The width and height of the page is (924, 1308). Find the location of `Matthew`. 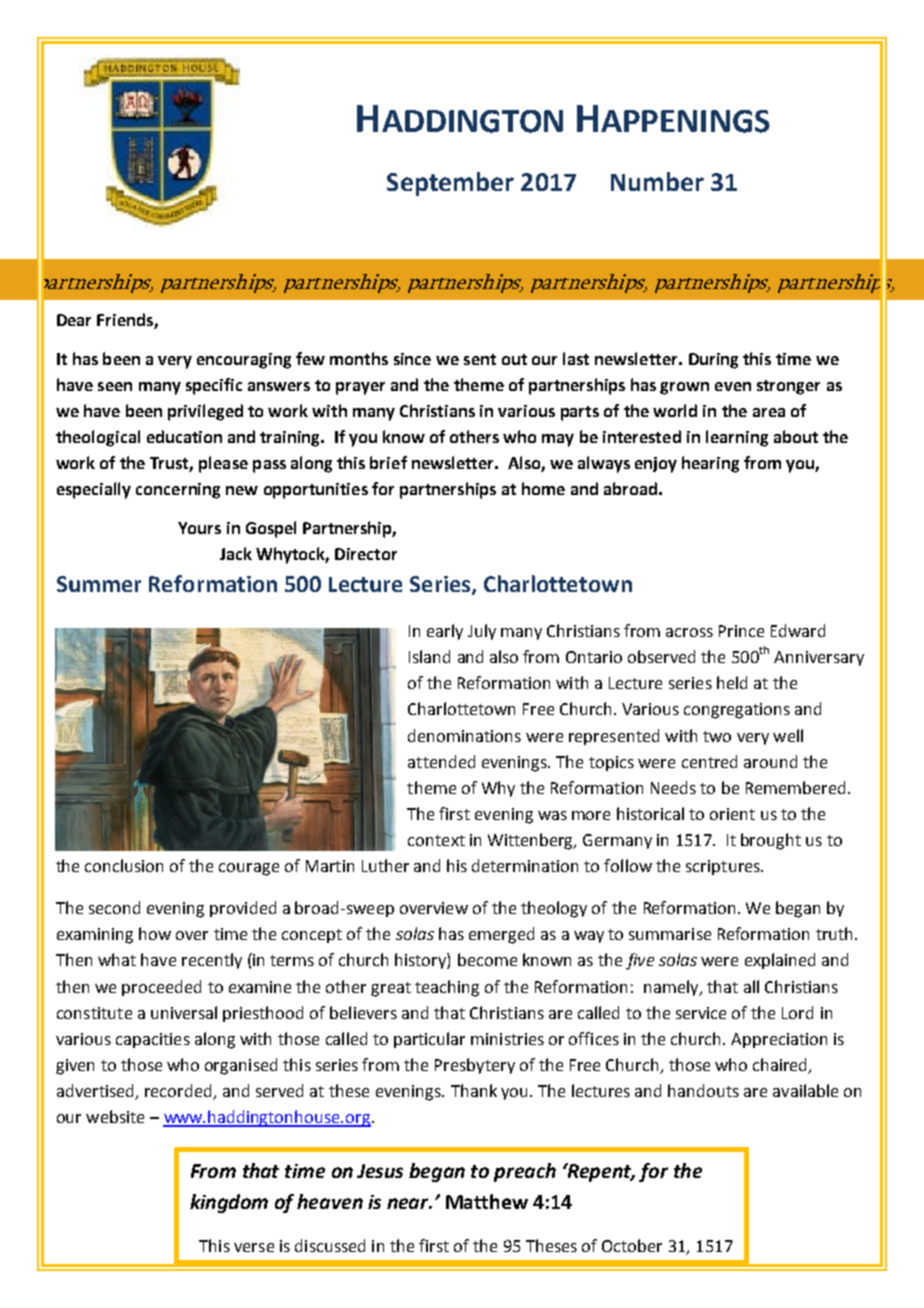

Matthew is located at coordinates (487, 1201).
